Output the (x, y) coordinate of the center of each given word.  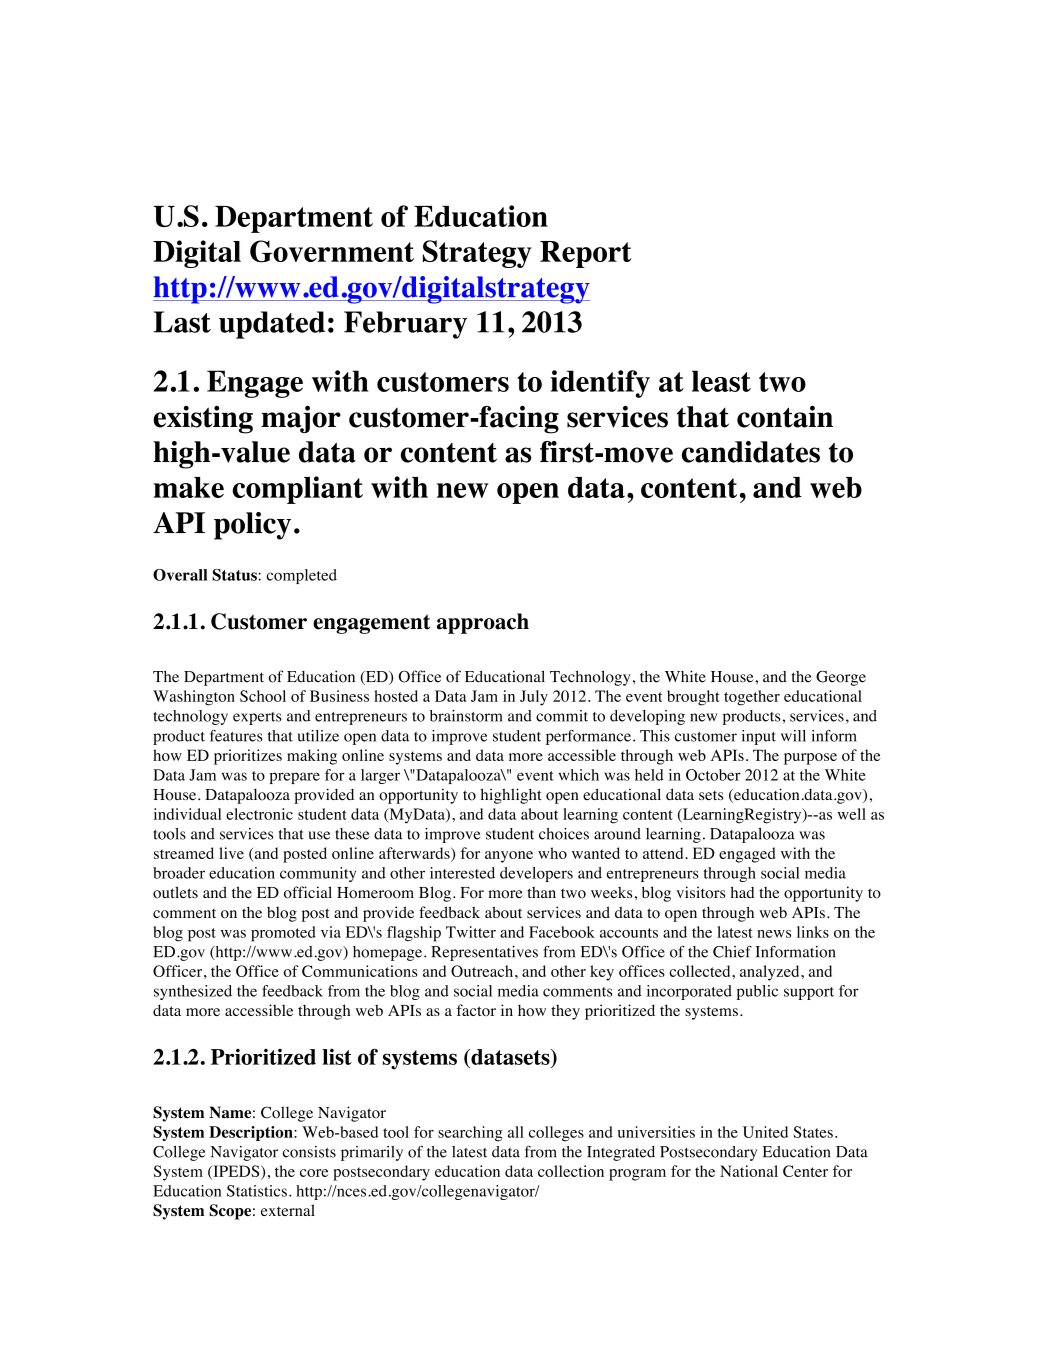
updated (272, 325)
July (534, 698)
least (721, 381)
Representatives (484, 953)
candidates (751, 452)
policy (252, 526)
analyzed (771, 973)
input (759, 737)
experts (257, 718)
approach (483, 623)
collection (571, 1171)
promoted (283, 934)
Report (585, 254)
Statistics (257, 1191)
